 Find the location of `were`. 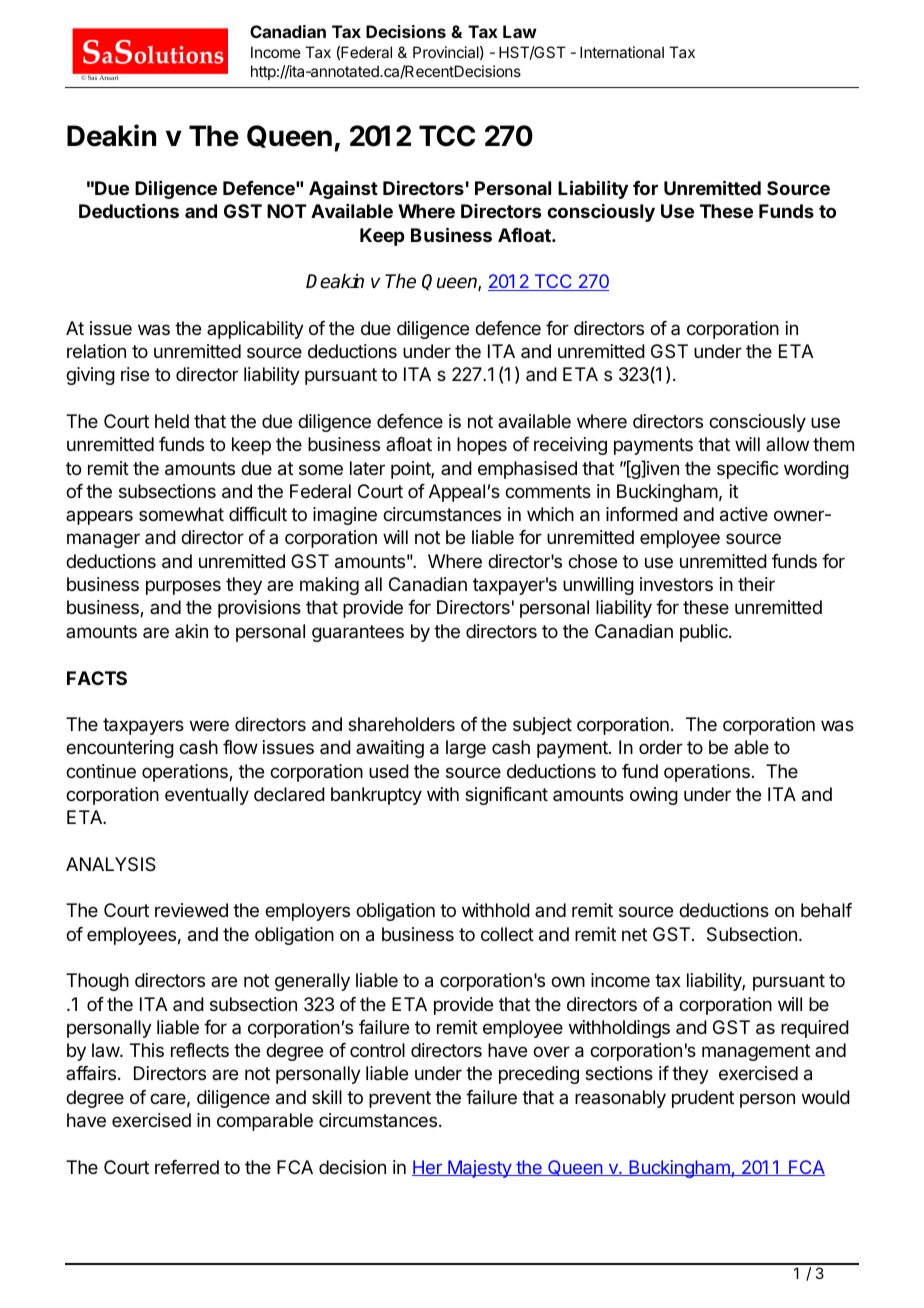

were is located at coordinates (209, 725).
